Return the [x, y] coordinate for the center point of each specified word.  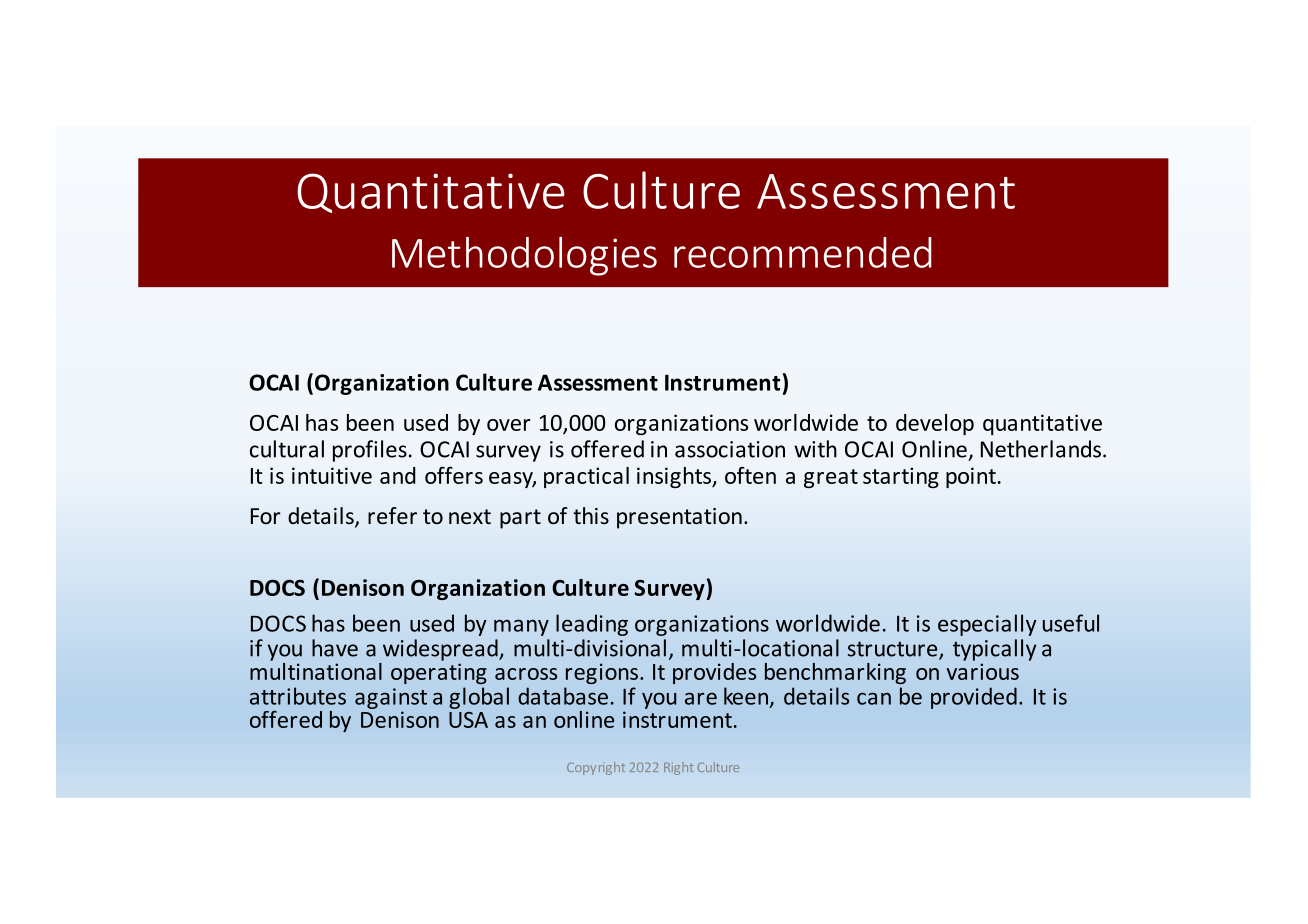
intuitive [332, 475]
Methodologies [524, 256]
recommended [803, 252]
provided [974, 698]
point [971, 477]
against [391, 698]
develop [935, 424]
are [701, 698]
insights [675, 477]
